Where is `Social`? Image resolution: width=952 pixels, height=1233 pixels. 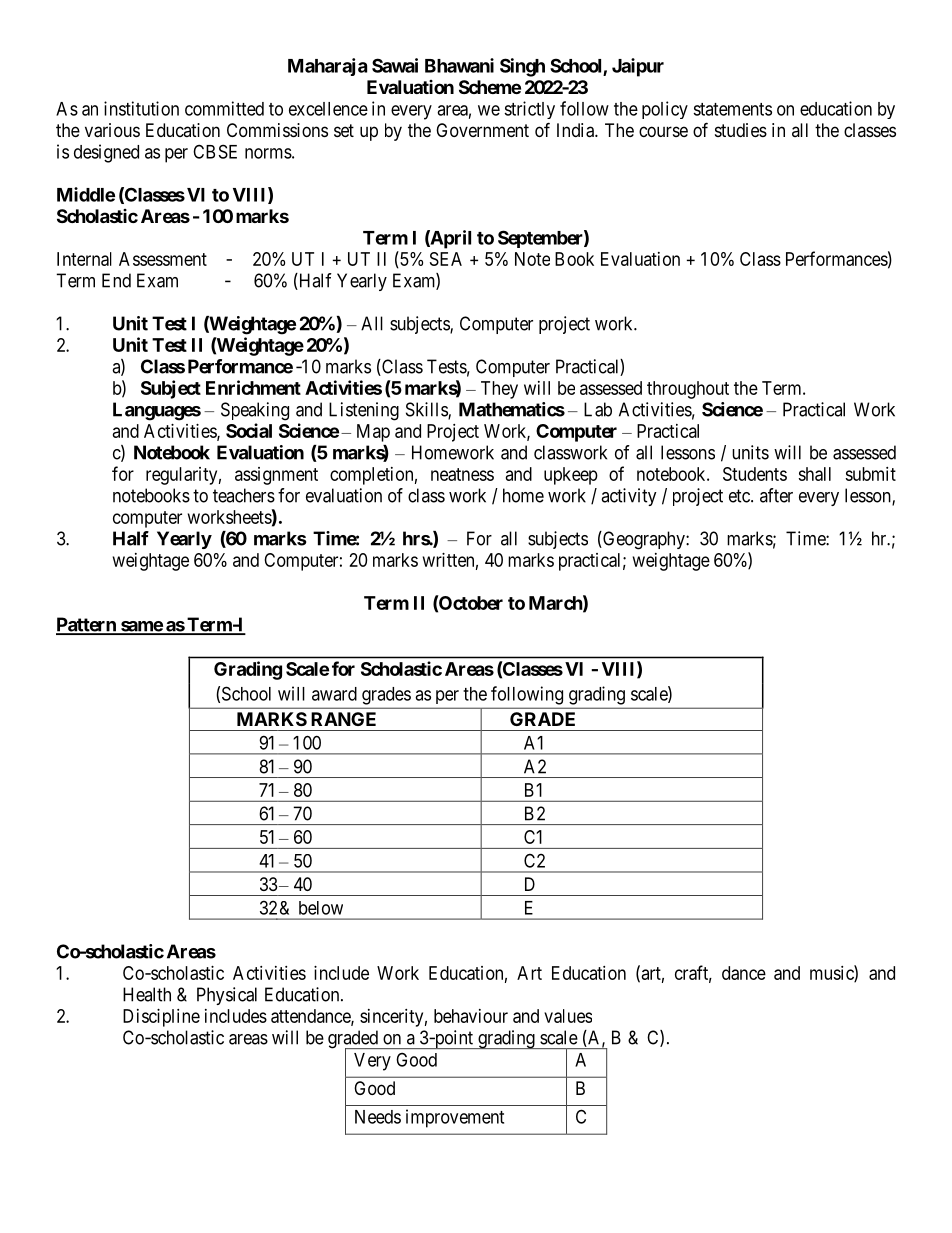
Social is located at coordinates (249, 430).
